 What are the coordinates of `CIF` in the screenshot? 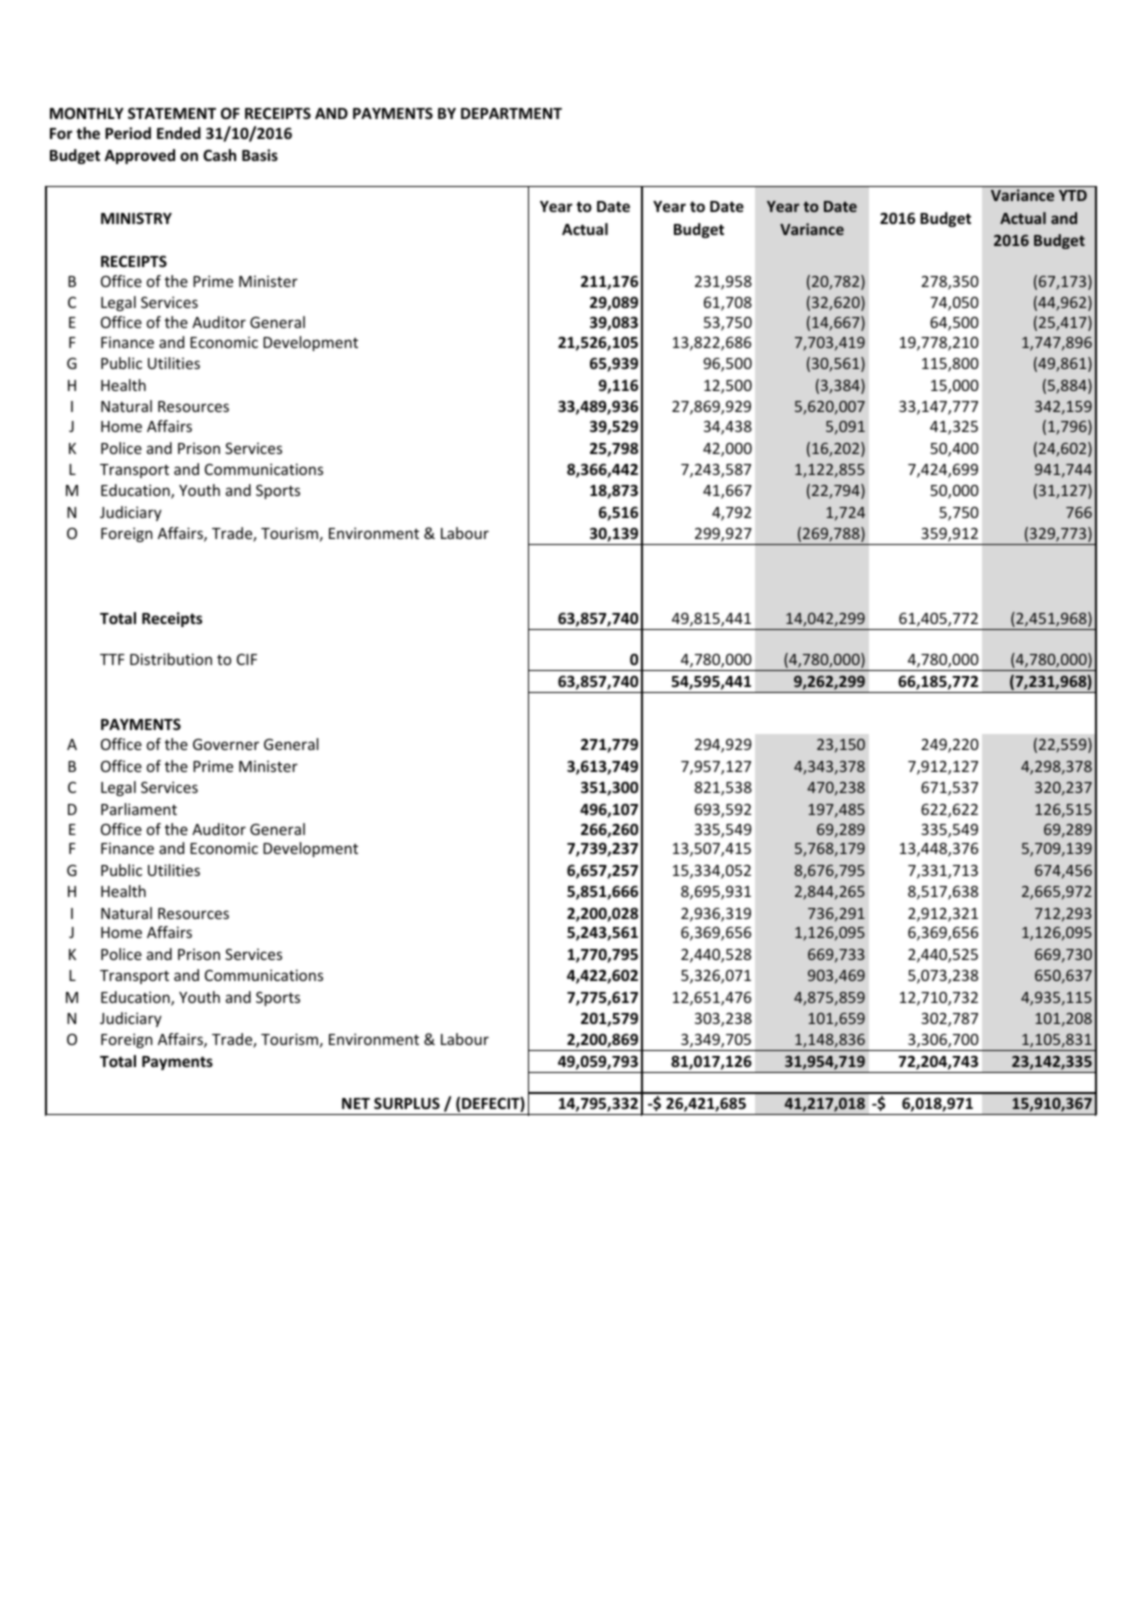 It's located at (247, 659).
